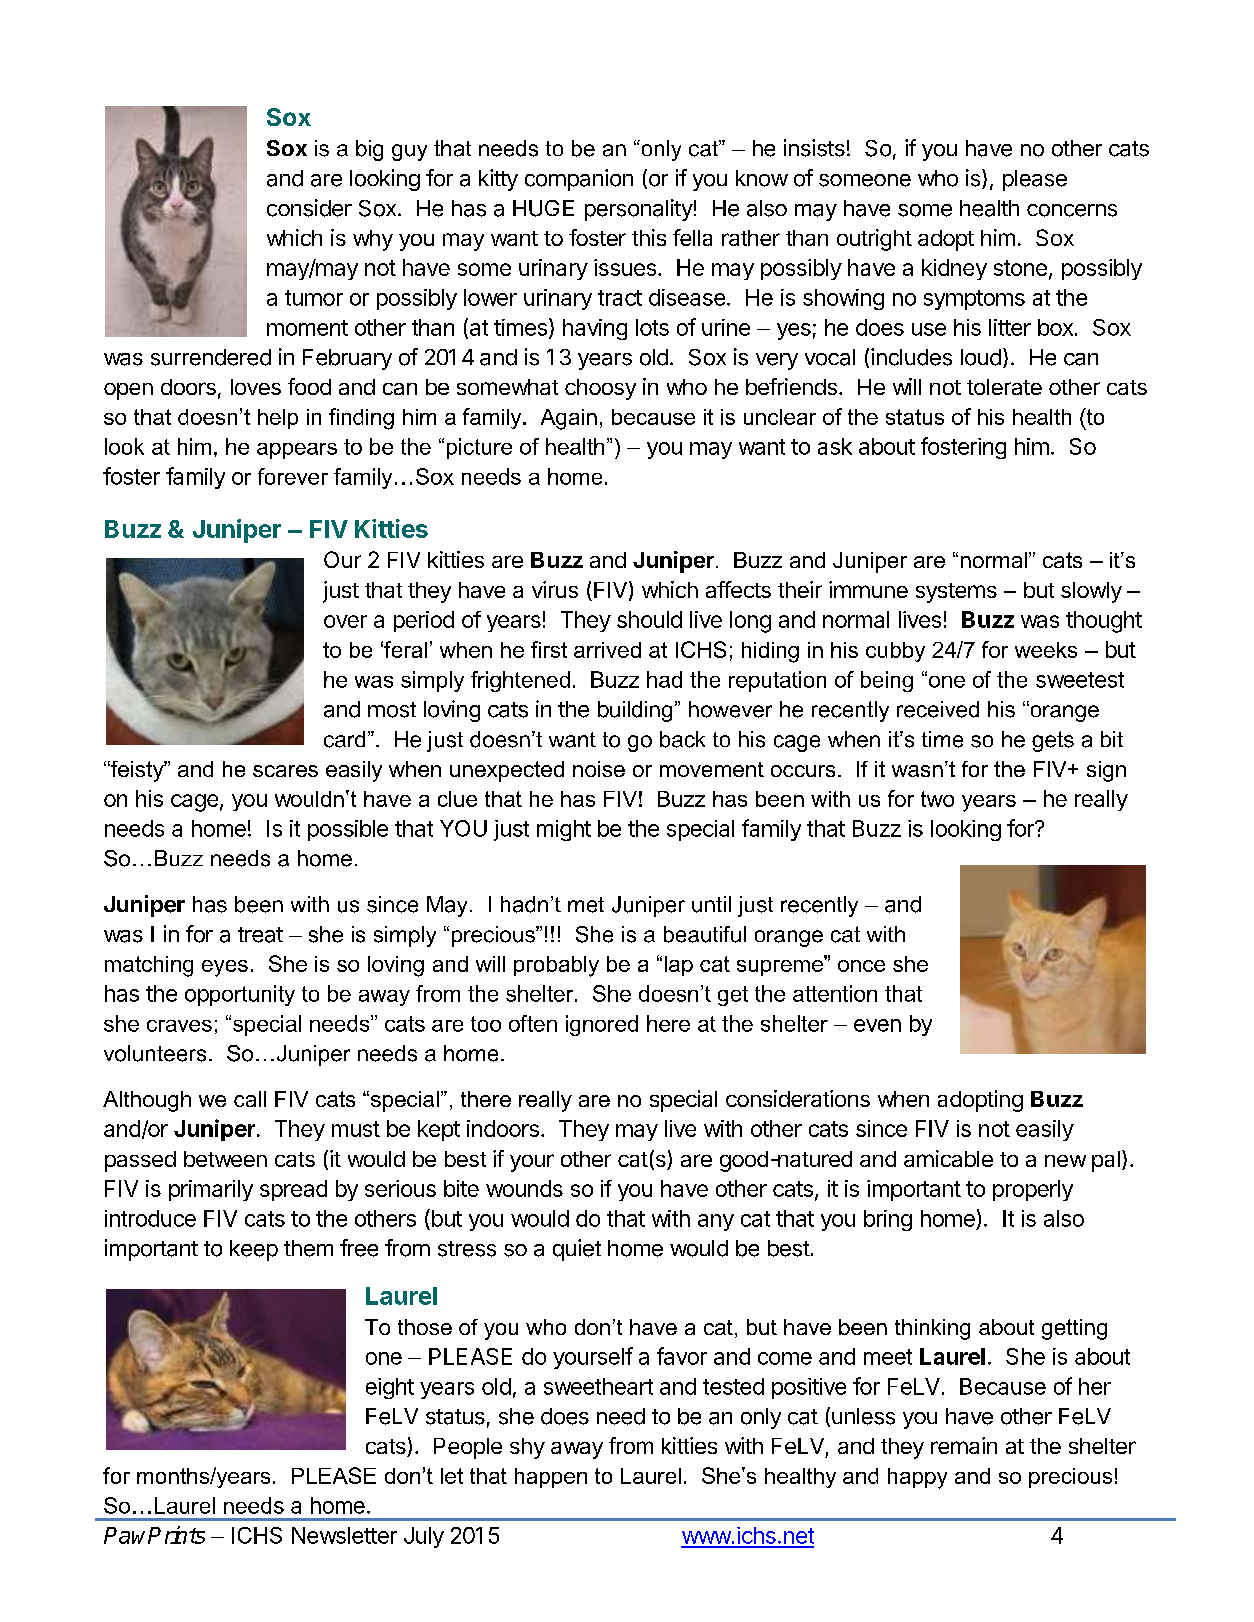  Describe the element at coordinates (369, 150) in the page. I see `big` at that location.
